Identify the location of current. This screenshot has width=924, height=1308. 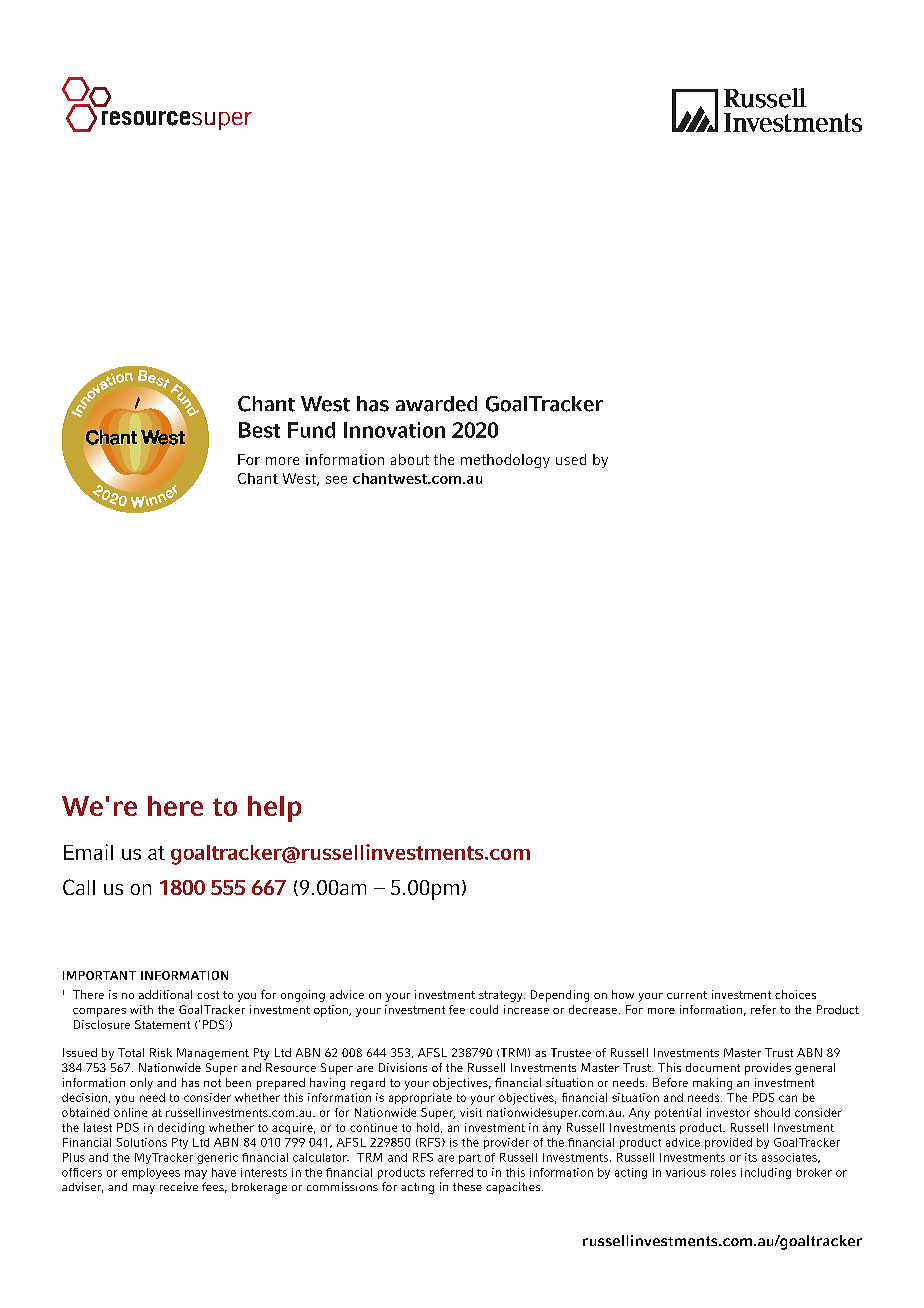
(687, 995).
